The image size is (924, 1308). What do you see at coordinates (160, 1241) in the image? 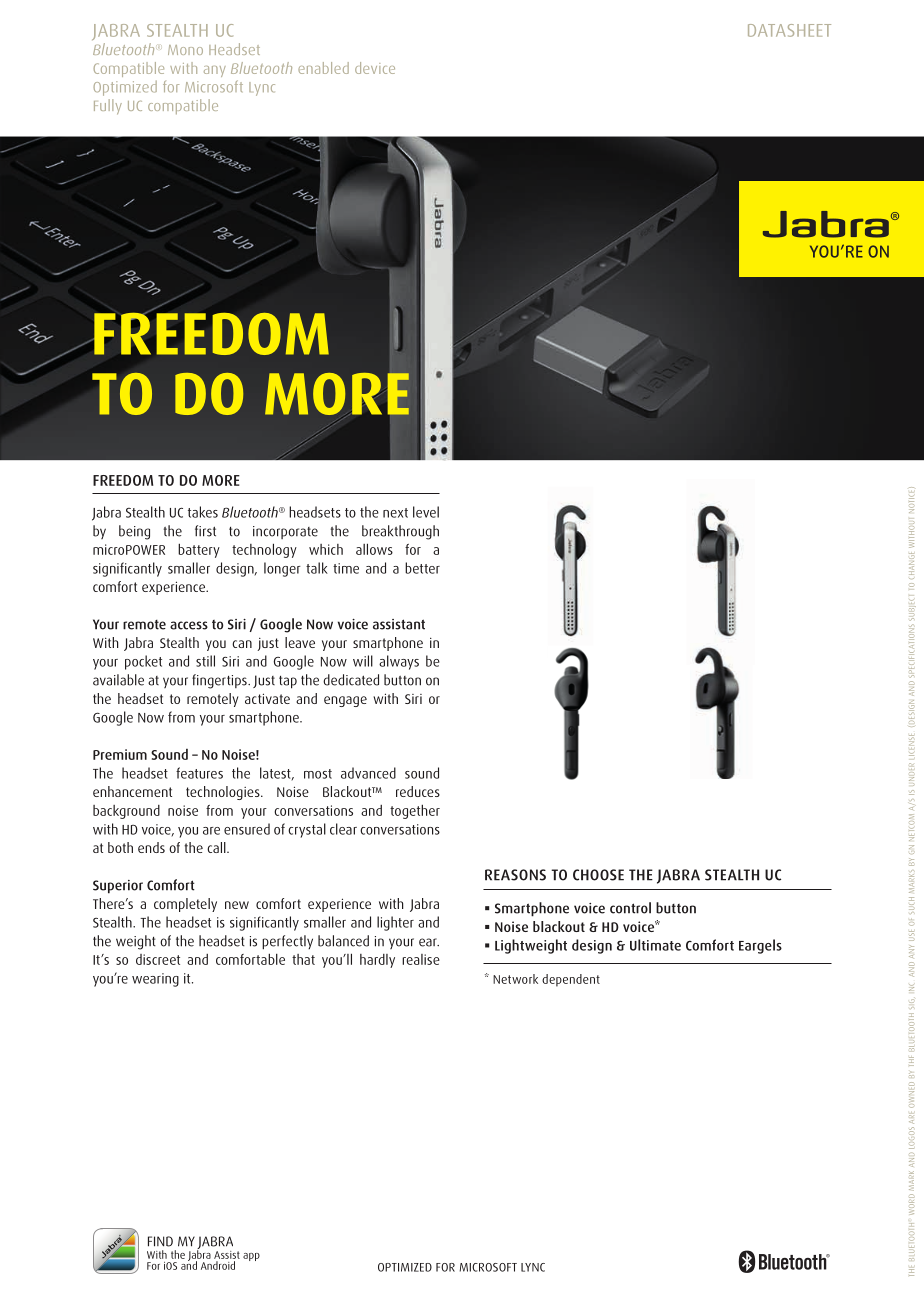
I see `FIND` at bounding box center [160, 1241].
